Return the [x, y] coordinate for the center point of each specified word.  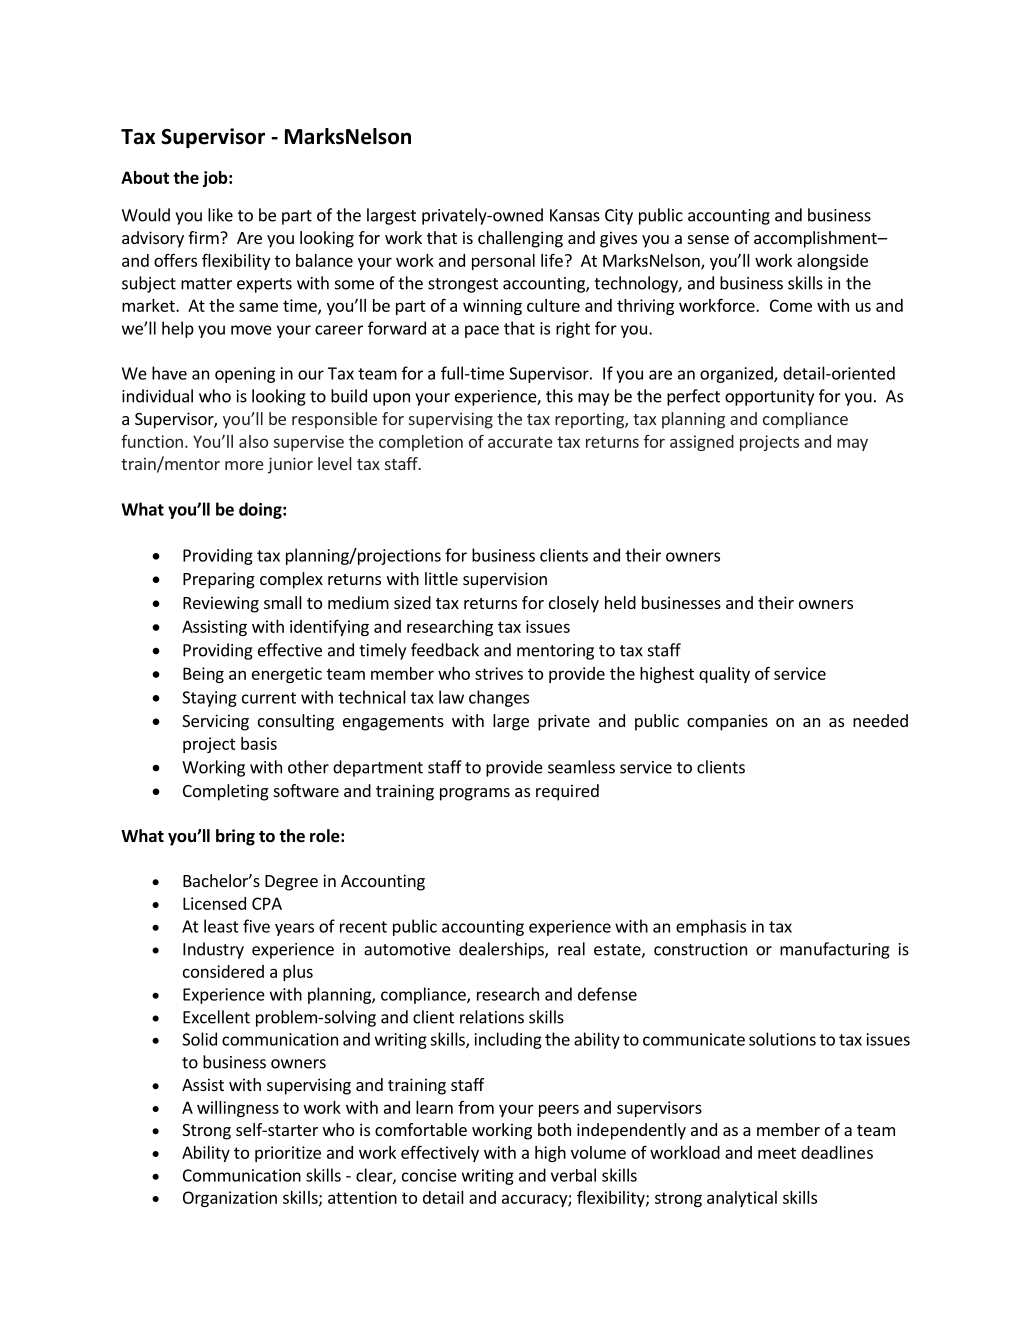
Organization [230, 1199]
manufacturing [835, 950]
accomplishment [816, 239]
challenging [520, 239]
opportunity [769, 398]
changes [499, 698]
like [220, 215]
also [253, 441]
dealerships [502, 950]
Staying [209, 699]
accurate [520, 442]
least [221, 926]
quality [724, 675]
